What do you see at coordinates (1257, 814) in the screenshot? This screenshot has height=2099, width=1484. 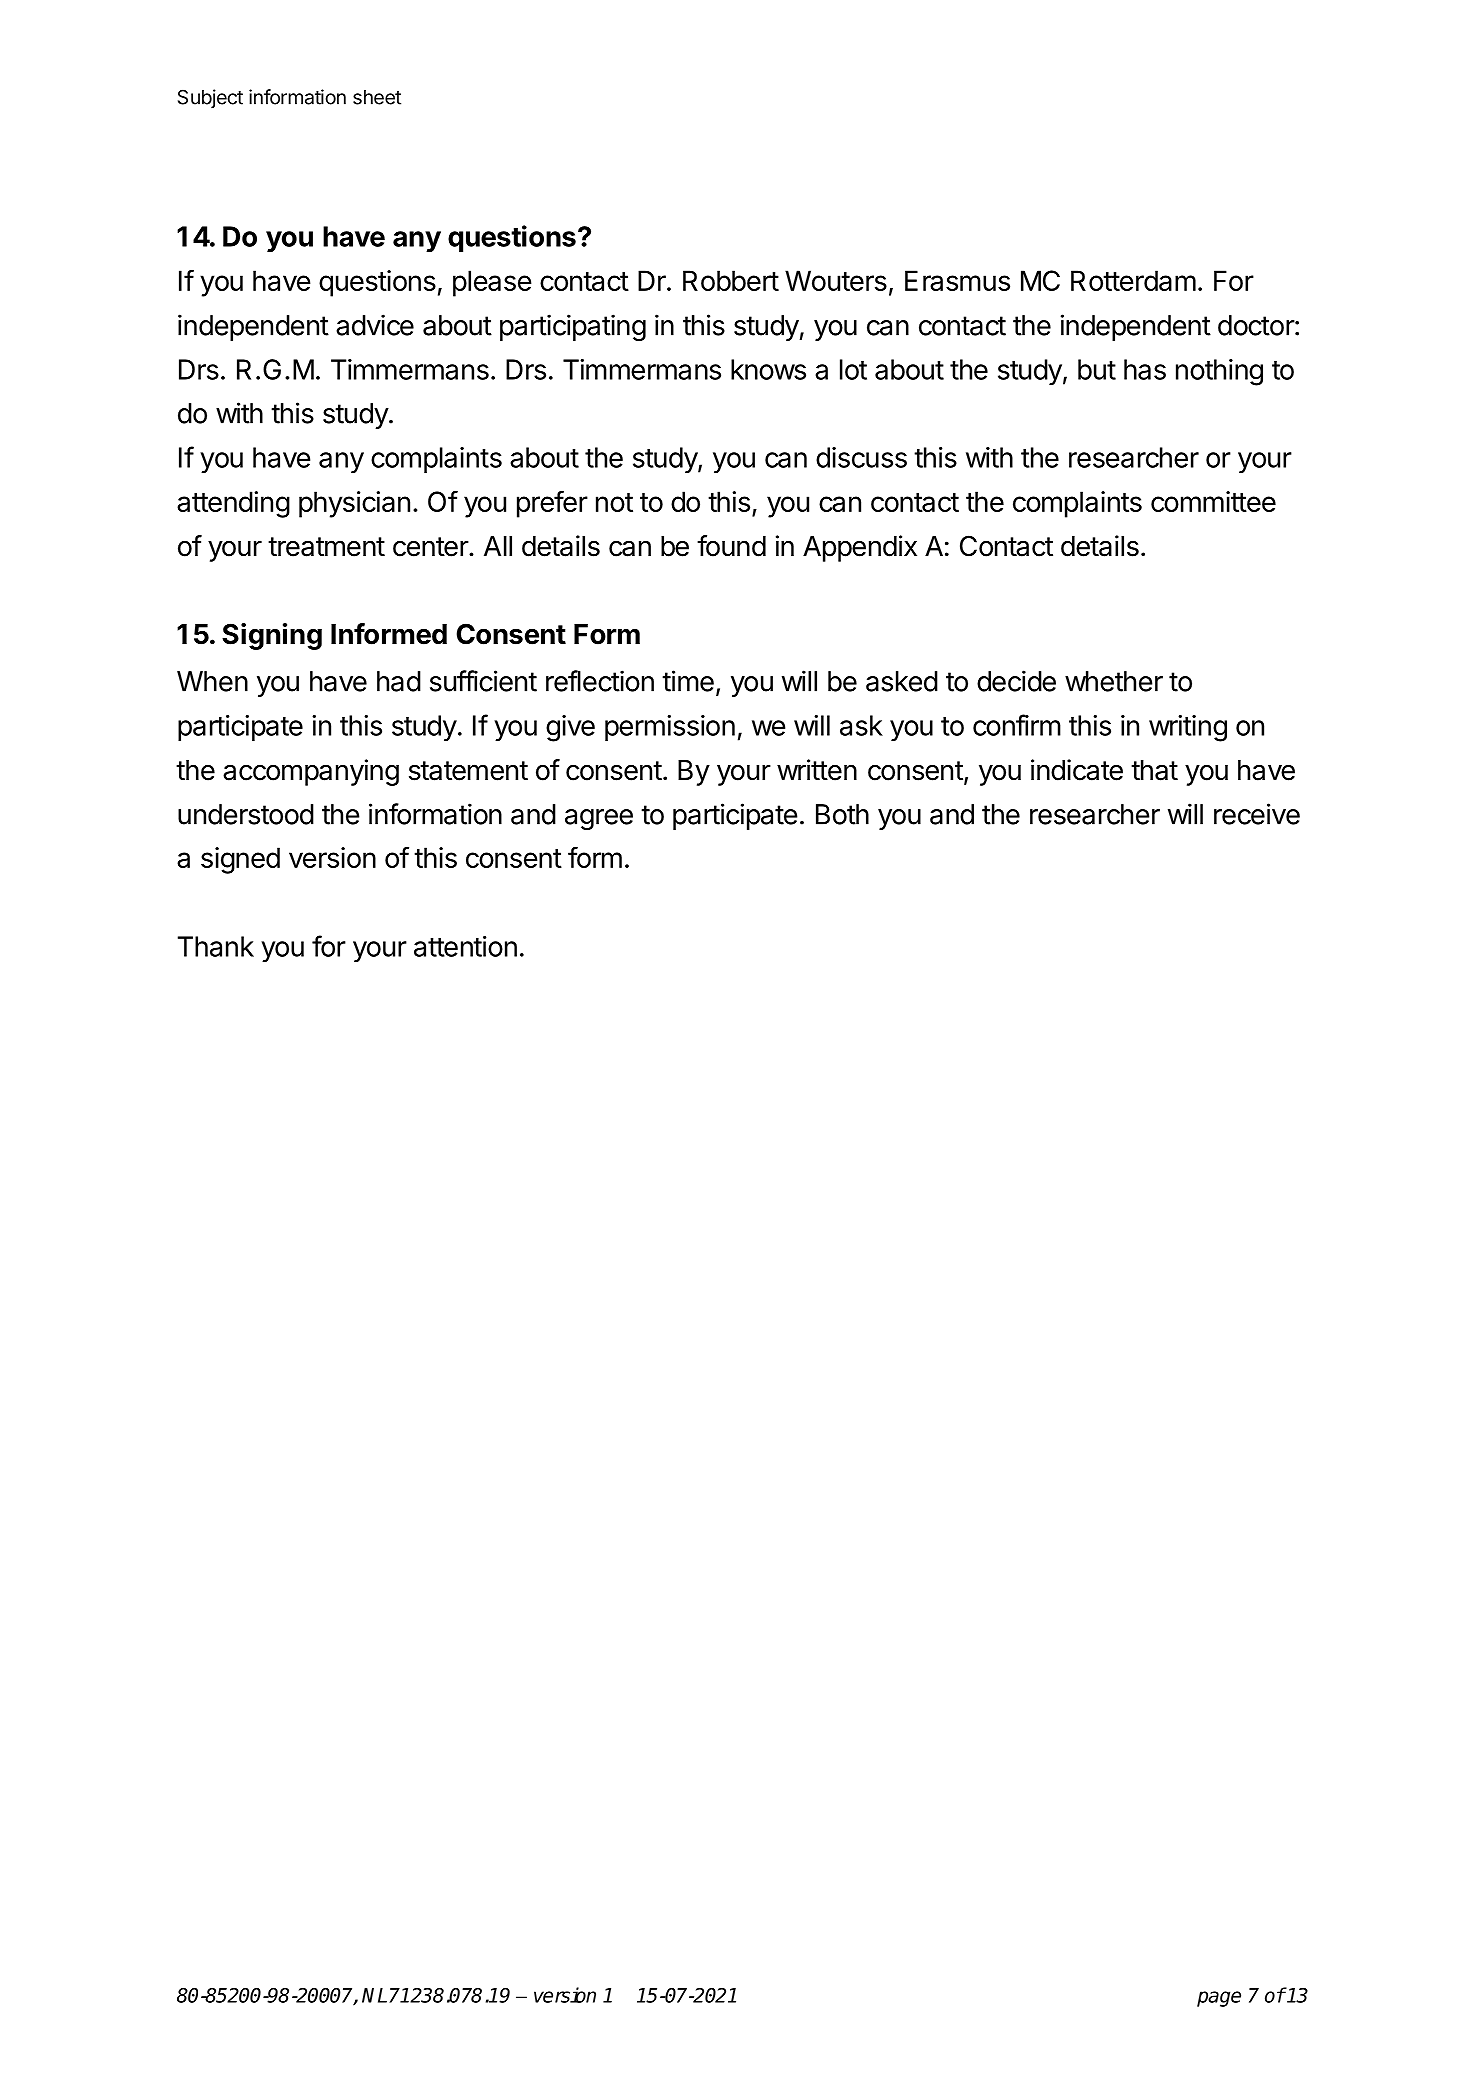 I see `receive` at bounding box center [1257, 814].
